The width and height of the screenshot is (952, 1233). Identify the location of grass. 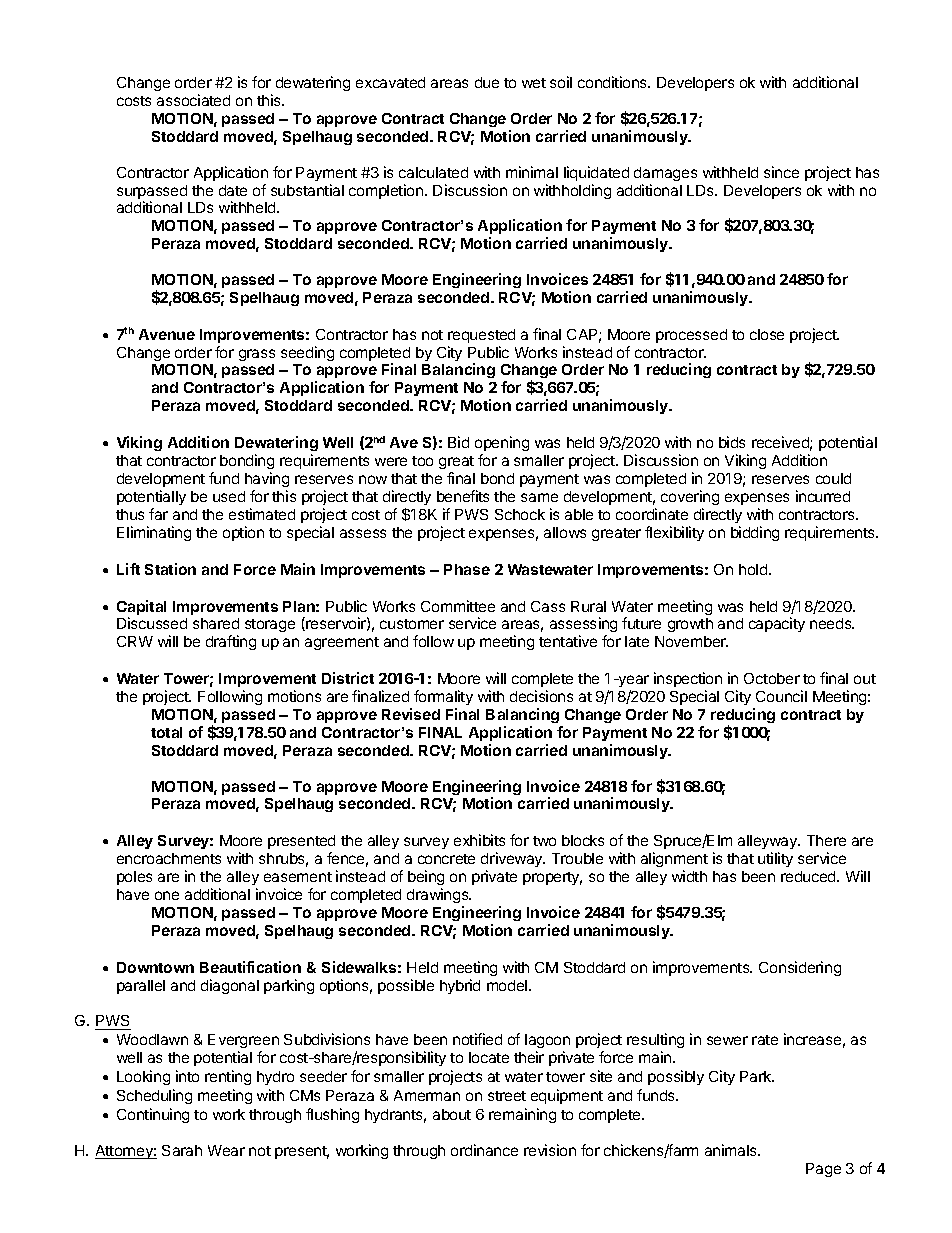
(257, 355).
